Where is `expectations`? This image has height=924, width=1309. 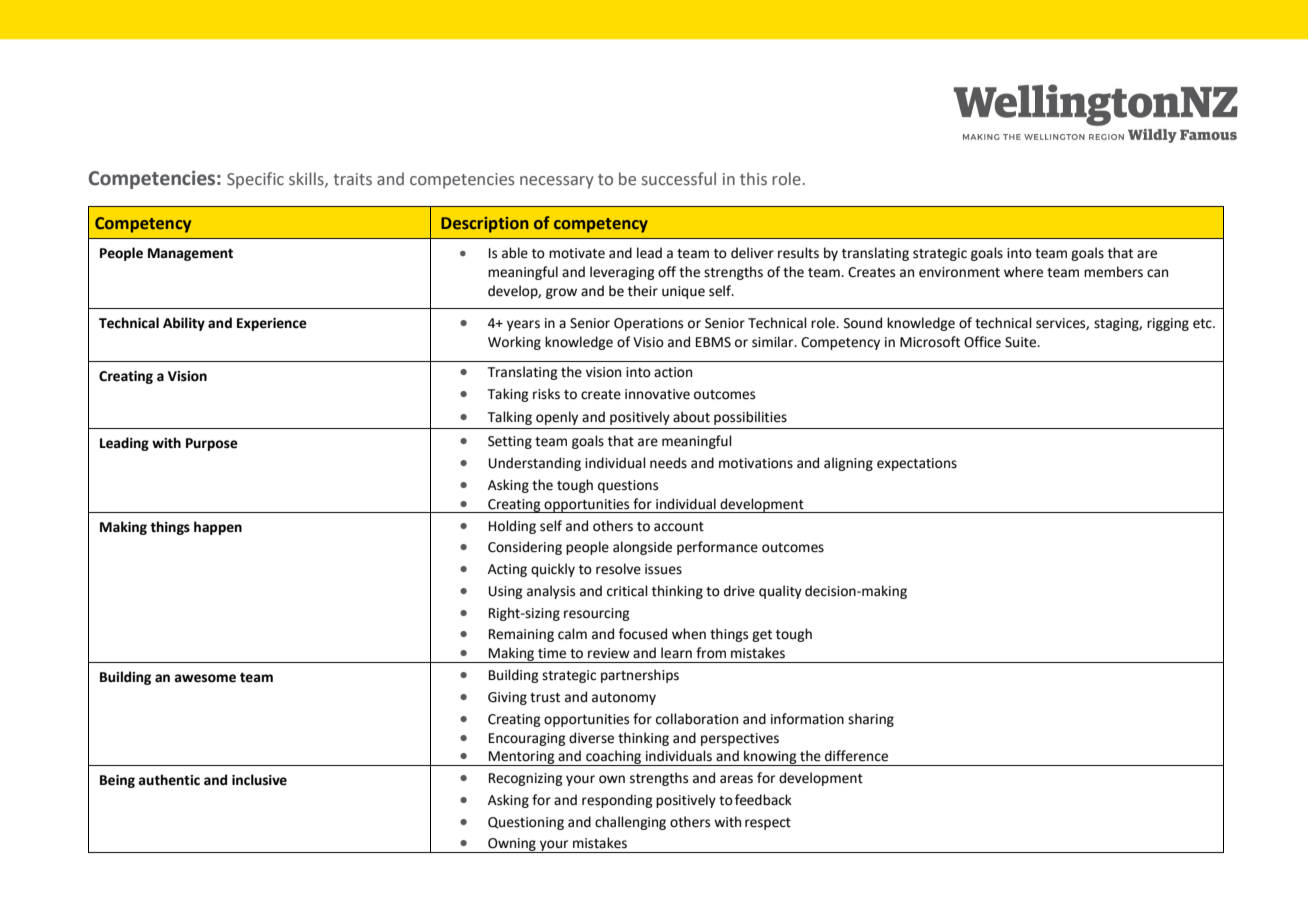
expectations is located at coordinates (917, 464).
